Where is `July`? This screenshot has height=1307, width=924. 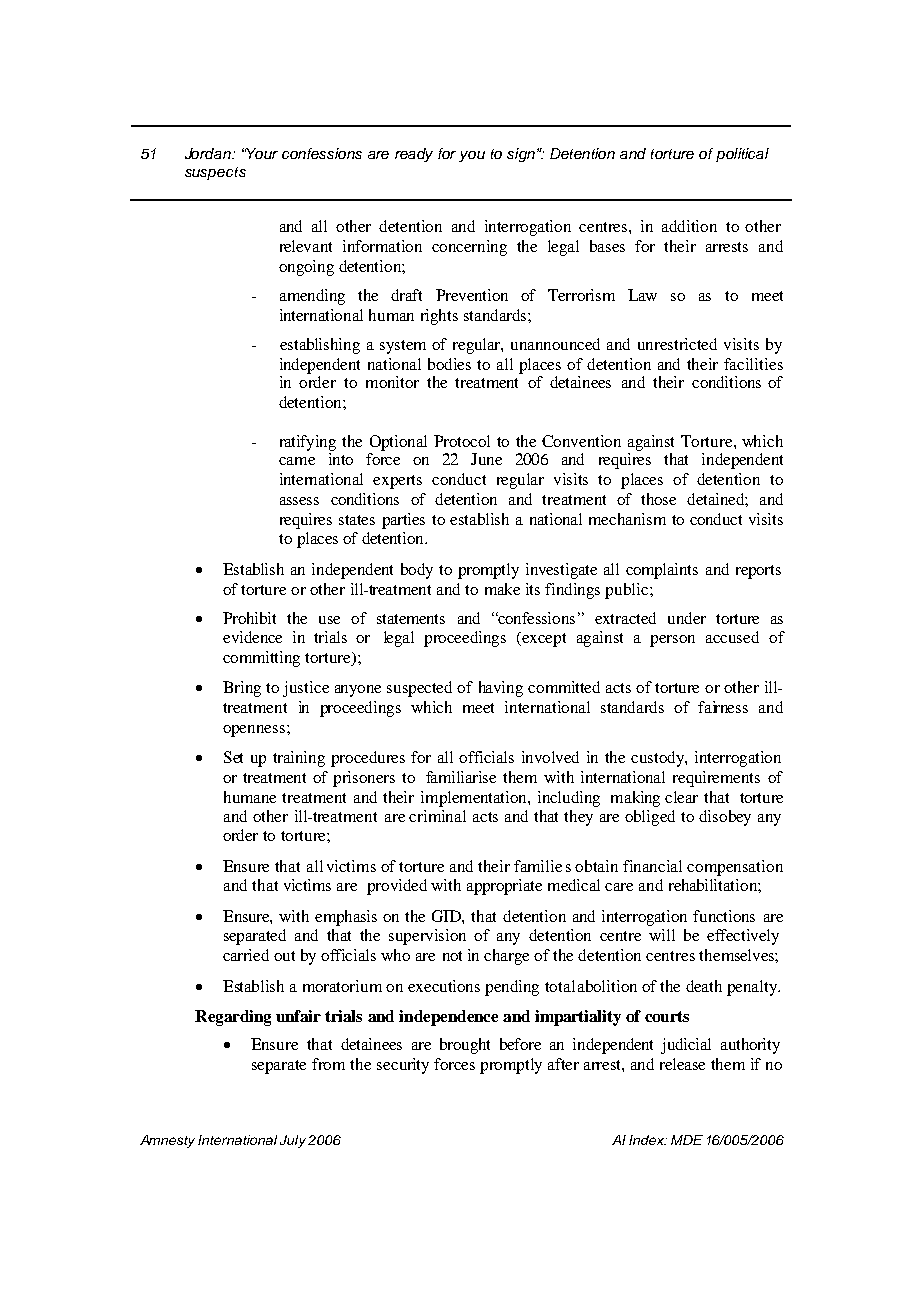
July is located at coordinates (293, 1141).
